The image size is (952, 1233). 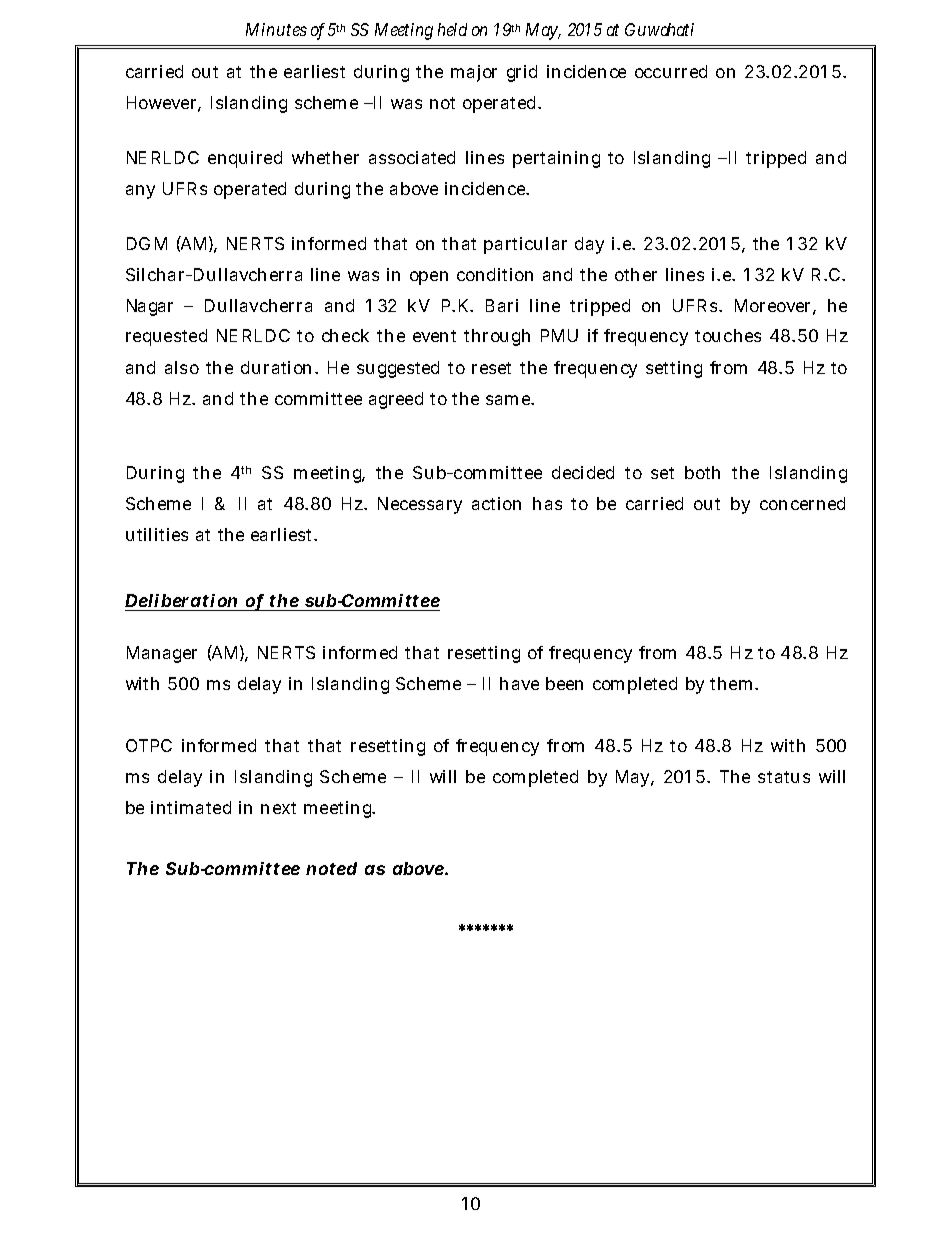 What do you see at coordinates (636, 274) in the document?
I see `other` at bounding box center [636, 274].
